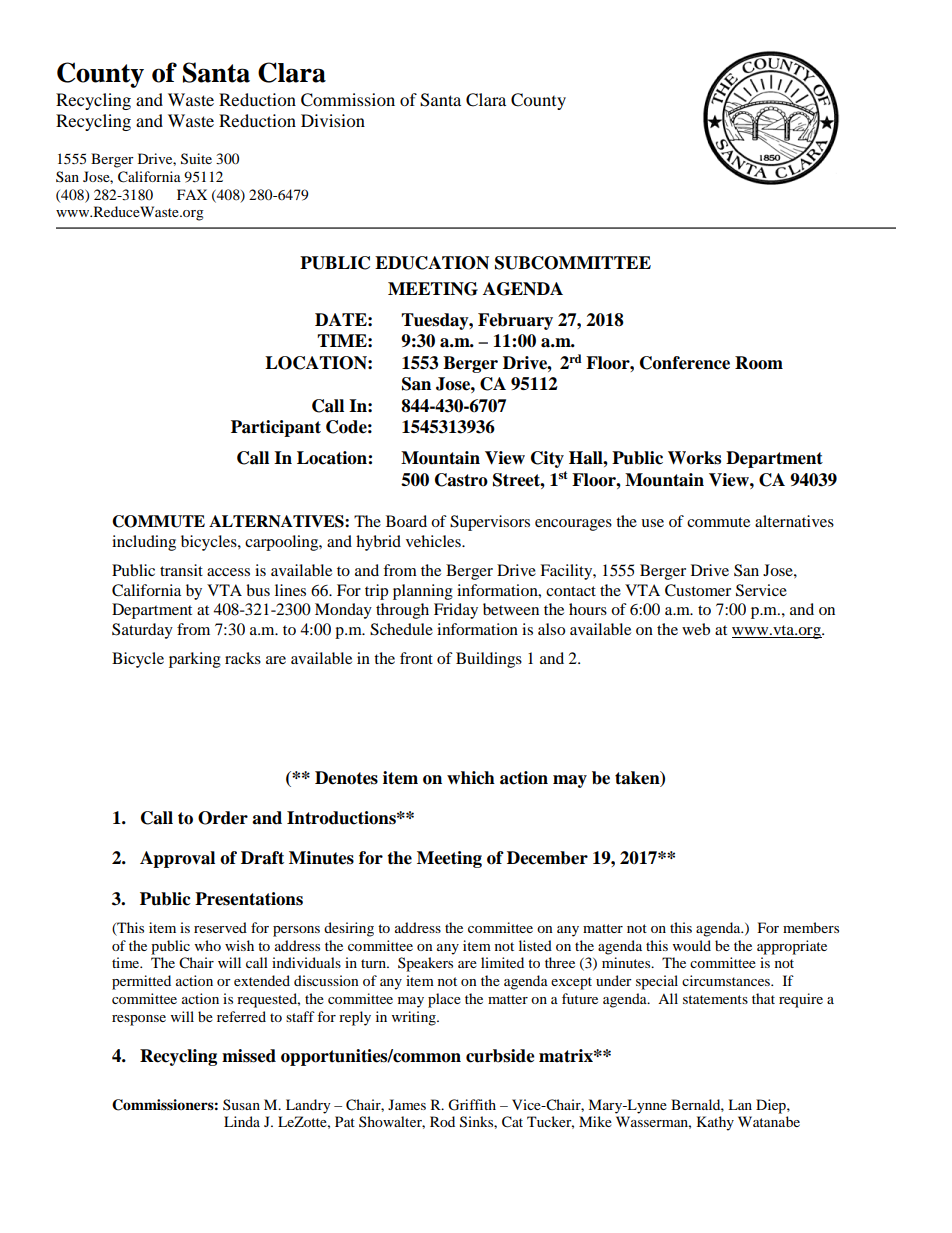  What do you see at coordinates (759, 363) in the screenshot?
I see `Room` at bounding box center [759, 363].
